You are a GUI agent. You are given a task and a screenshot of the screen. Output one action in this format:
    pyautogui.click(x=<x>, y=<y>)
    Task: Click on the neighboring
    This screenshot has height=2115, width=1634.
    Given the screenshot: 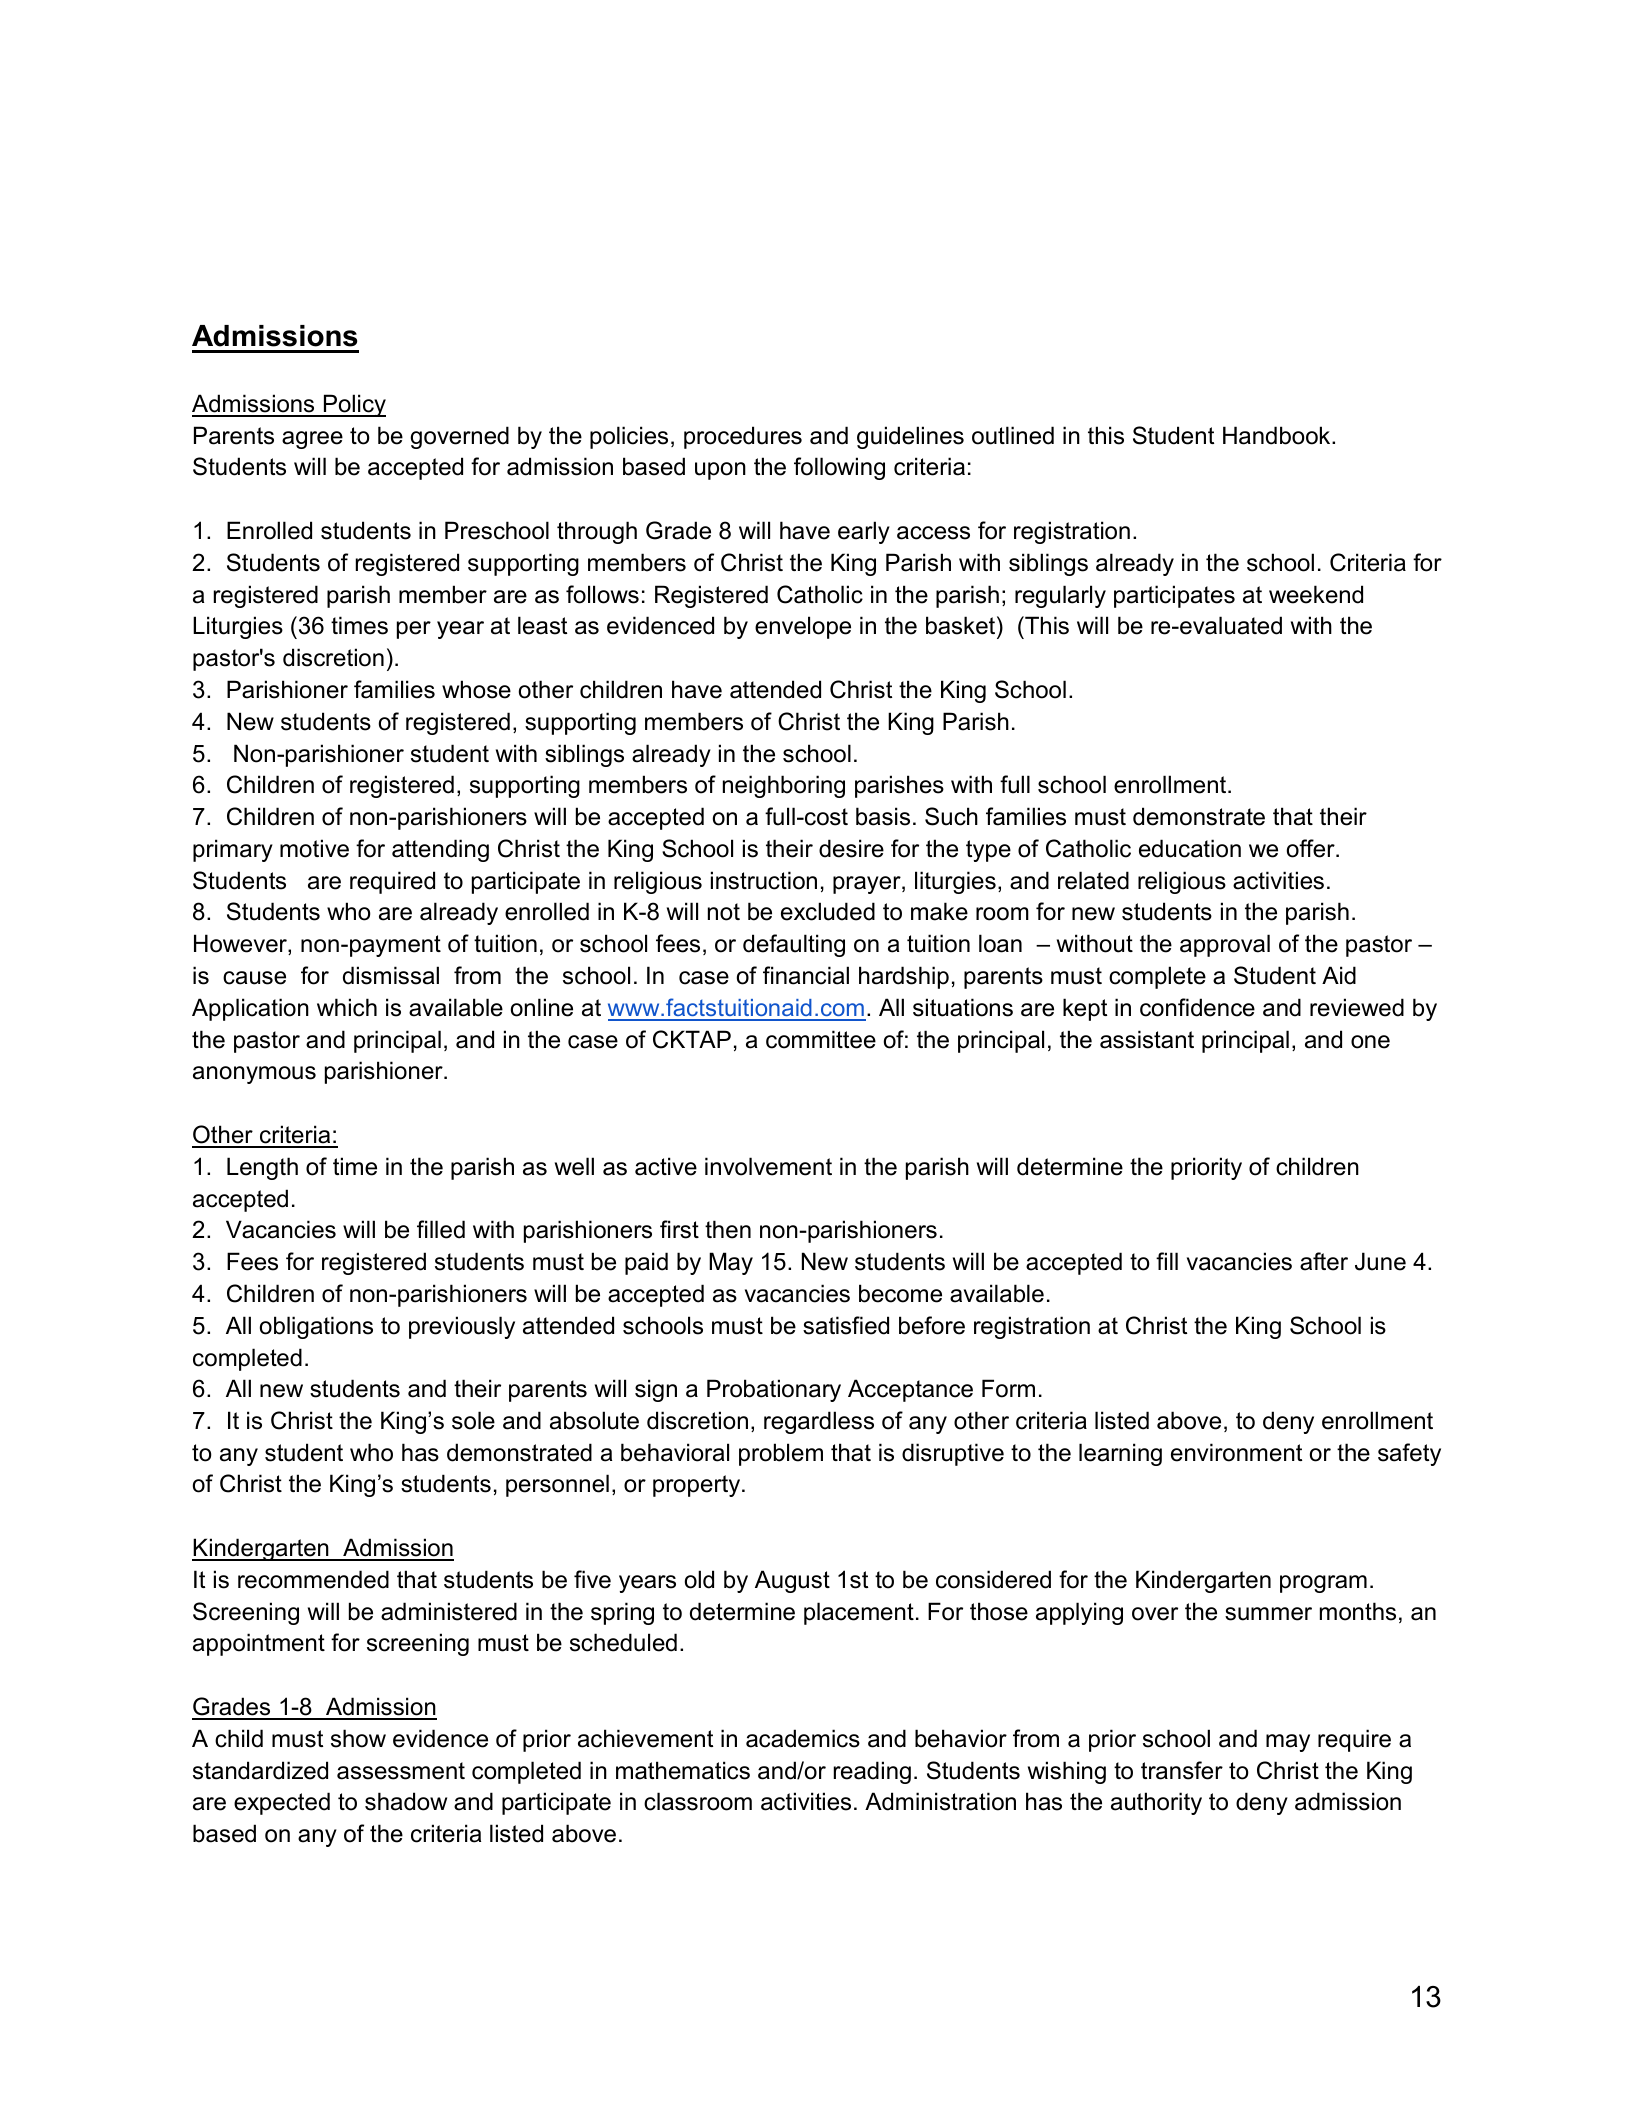 What is the action you would take?
    pyautogui.click(x=784, y=786)
